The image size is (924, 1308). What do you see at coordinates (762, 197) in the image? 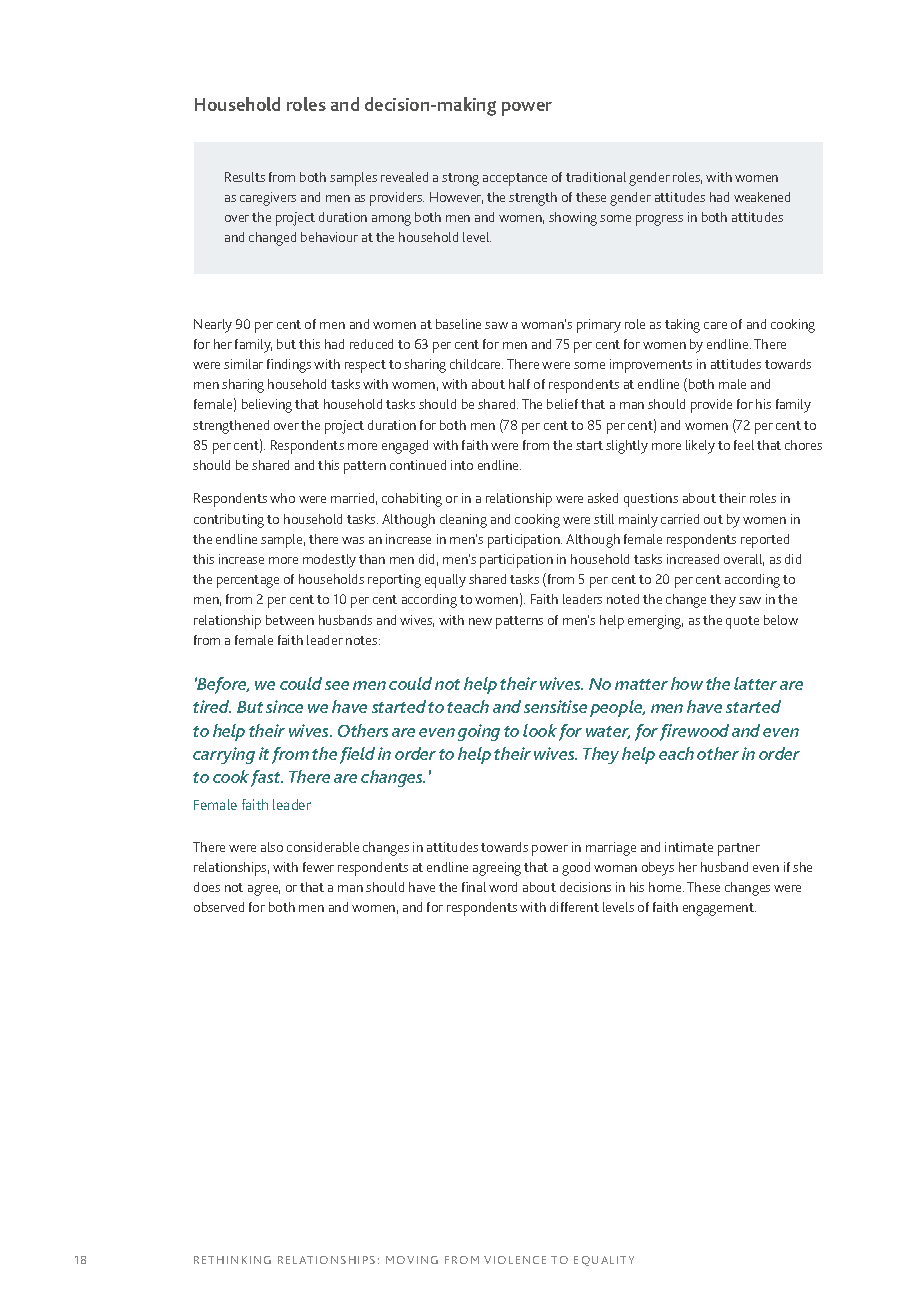
I see `weakened` at bounding box center [762, 197].
